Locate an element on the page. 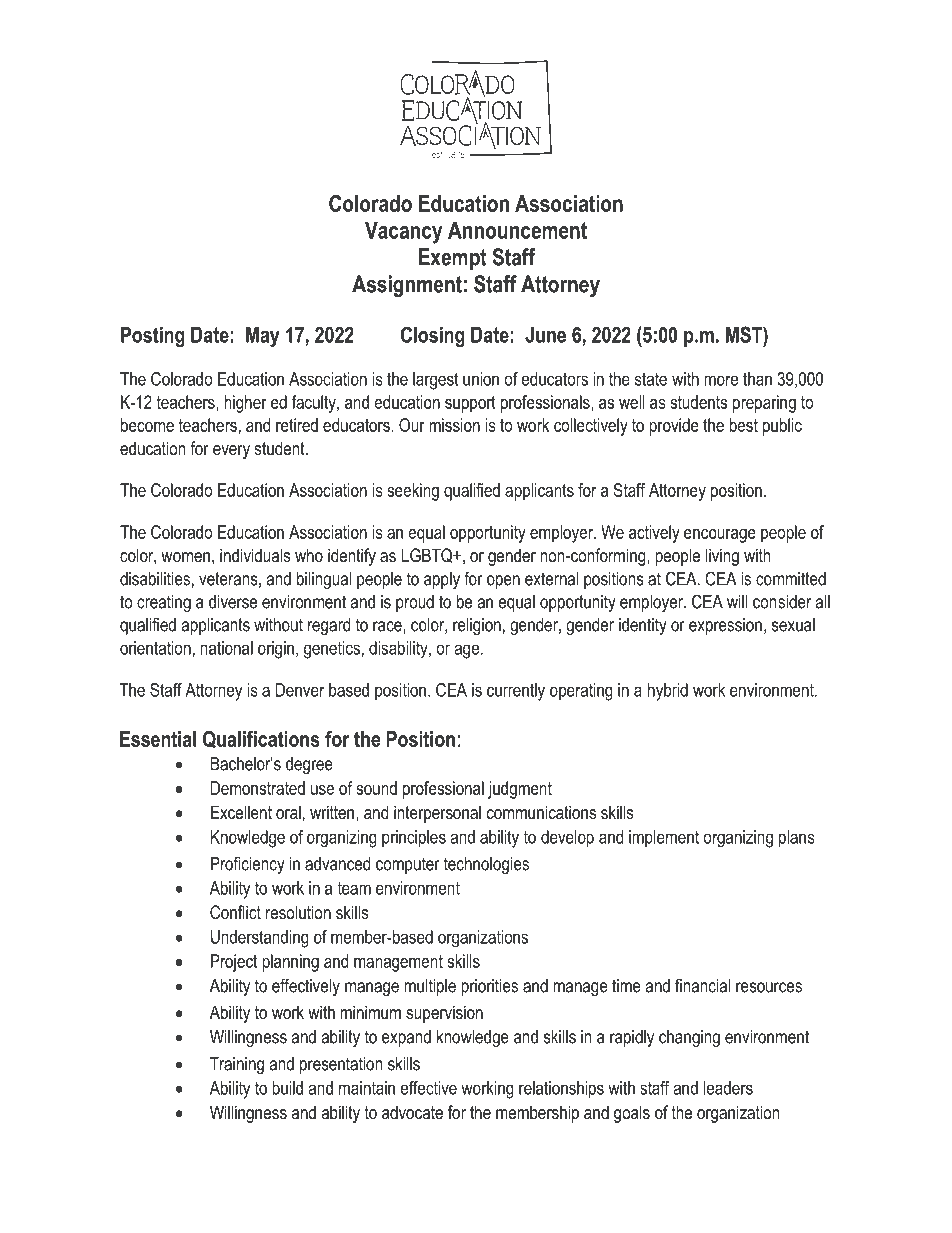 The height and width of the document is (1233, 952). plans is located at coordinates (797, 839).
